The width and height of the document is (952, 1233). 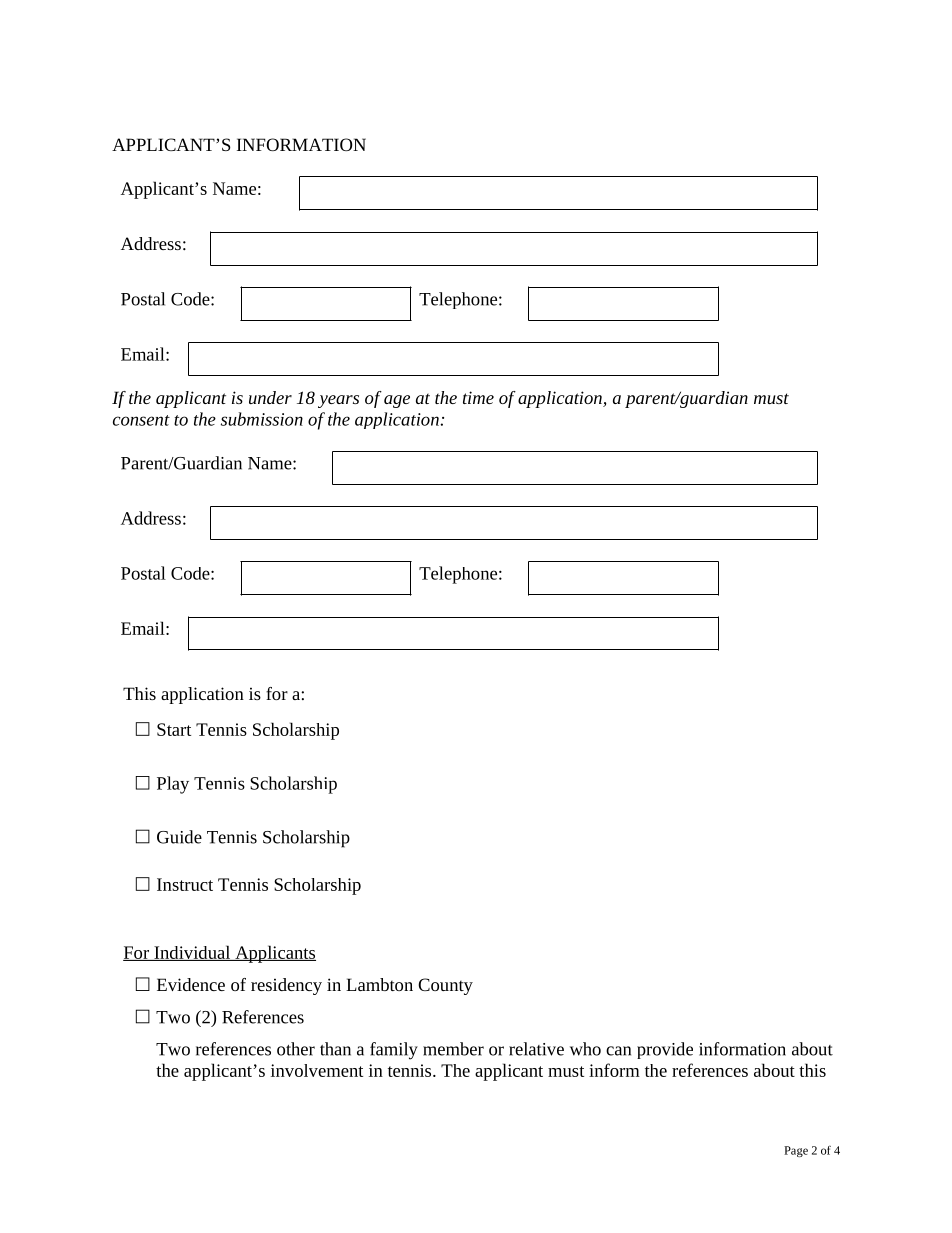 I want to click on Page, so click(x=796, y=1151).
